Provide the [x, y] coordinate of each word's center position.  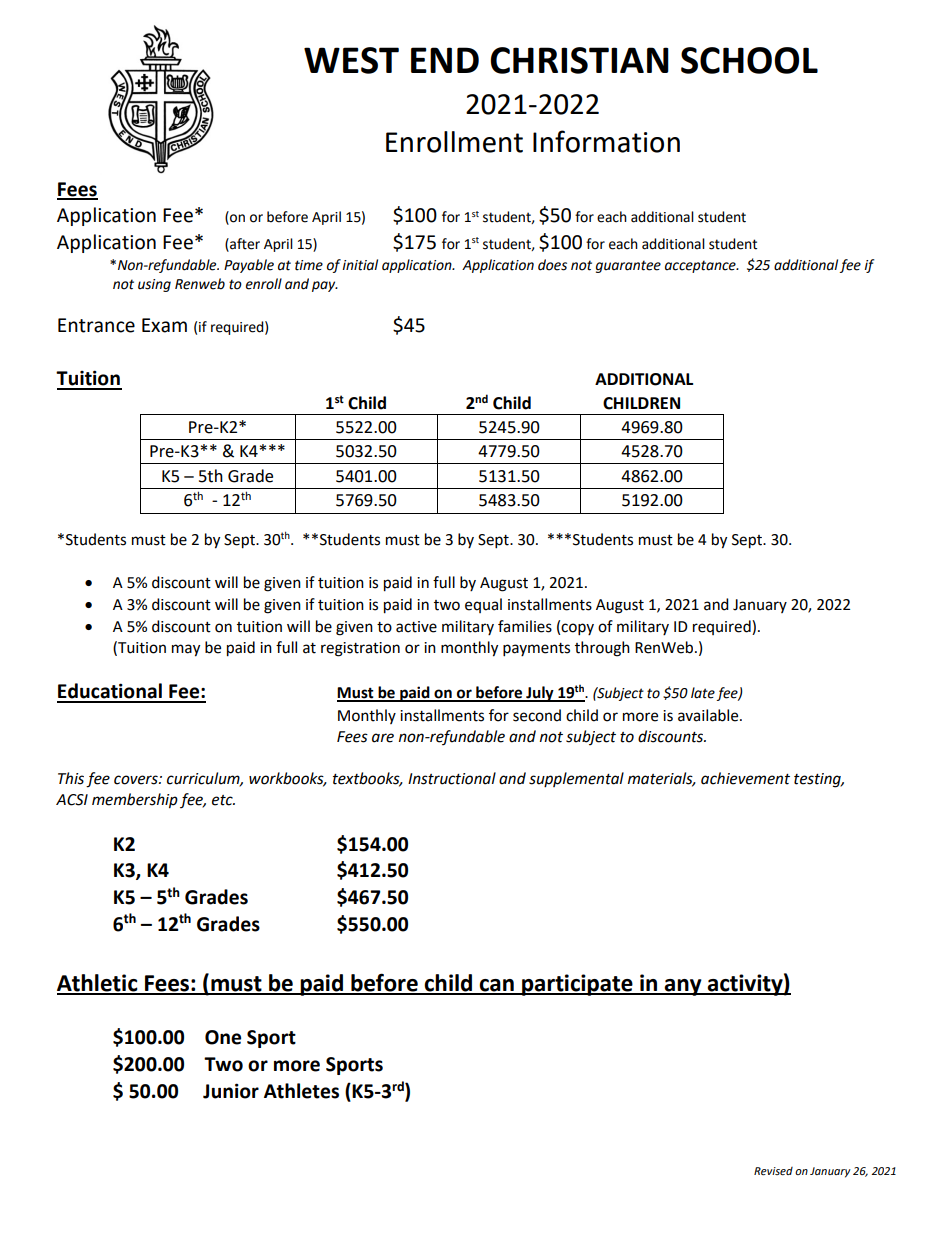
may [186, 650]
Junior [231, 1091]
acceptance [701, 266]
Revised [773, 1171]
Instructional [452, 778]
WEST [351, 60]
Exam [164, 325]
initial [360, 265]
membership [135, 801]
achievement [745, 778]
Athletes [301, 1091]
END [445, 60]
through [602, 649]
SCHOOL [749, 60]
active [416, 627]
